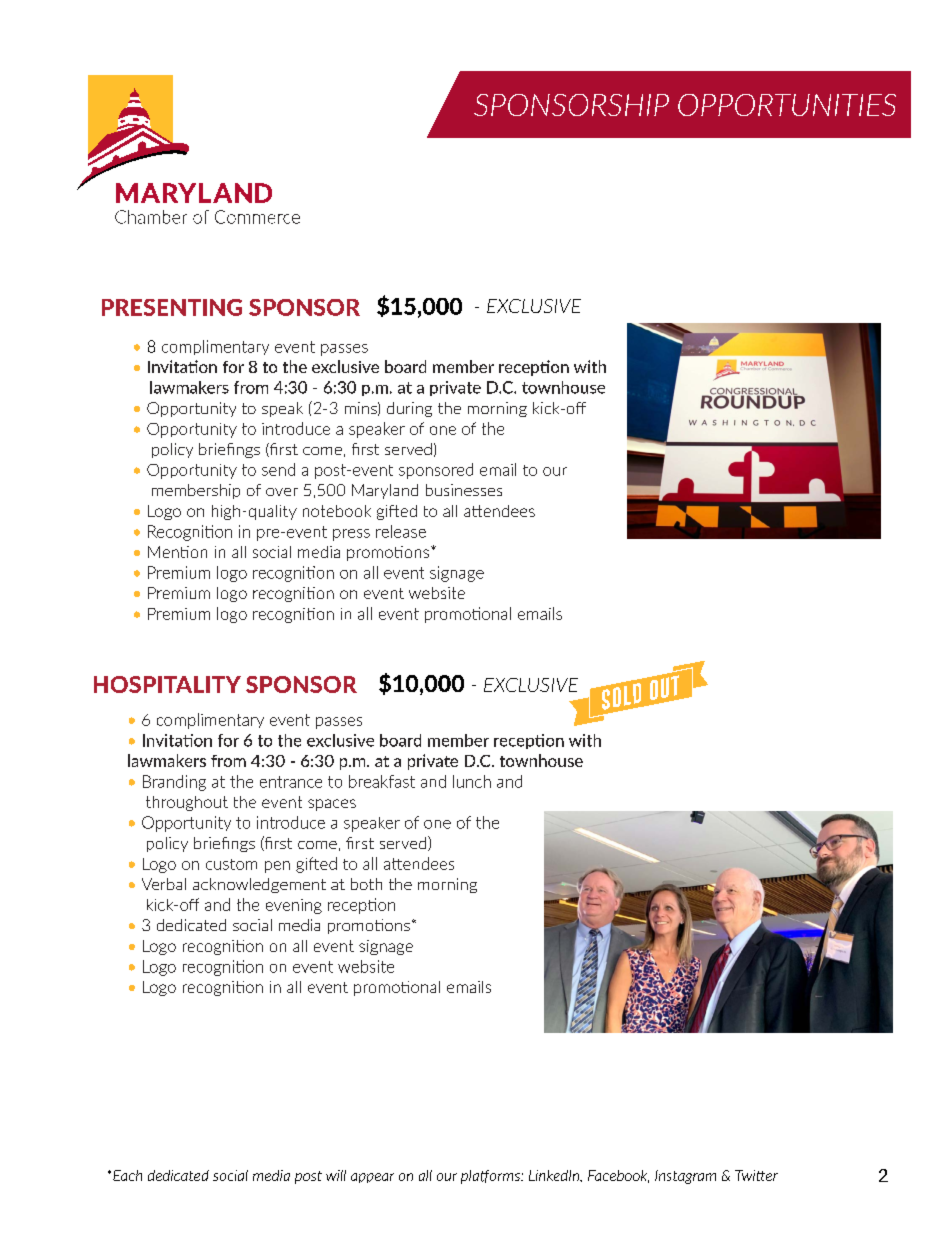 The height and width of the screenshot is (1233, 952). What do you see at coordinates (409, 409) in the screenshot?
I see `during` at bounding box center [409, 409].
